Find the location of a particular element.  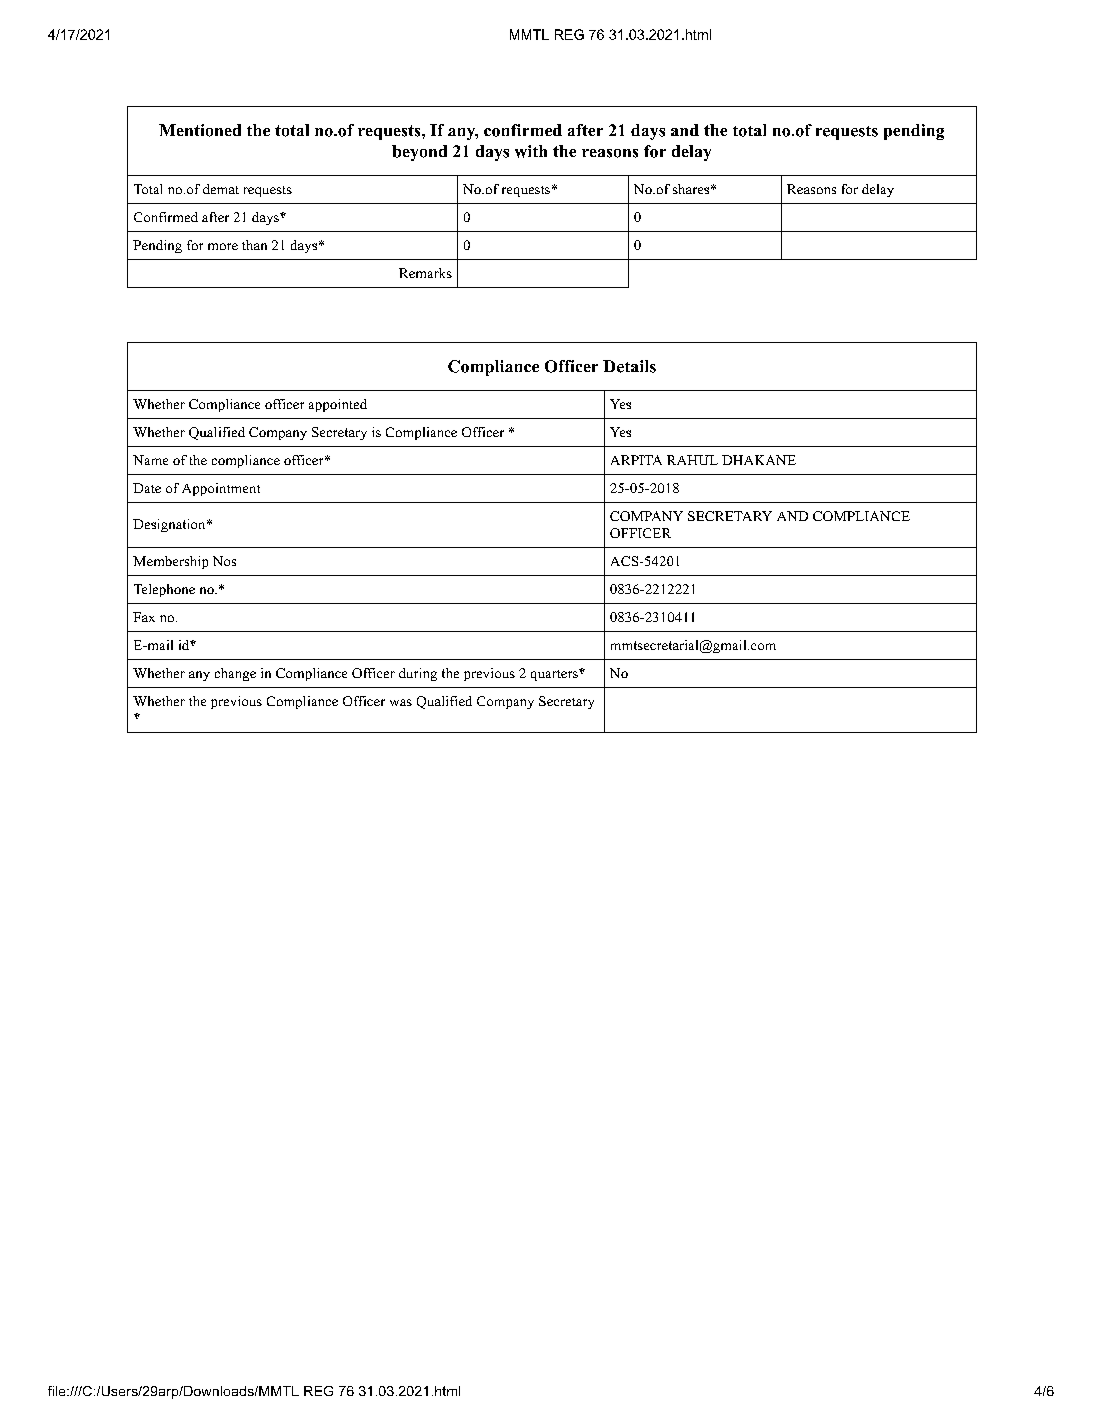

more is located at coordinates (223, 246).
